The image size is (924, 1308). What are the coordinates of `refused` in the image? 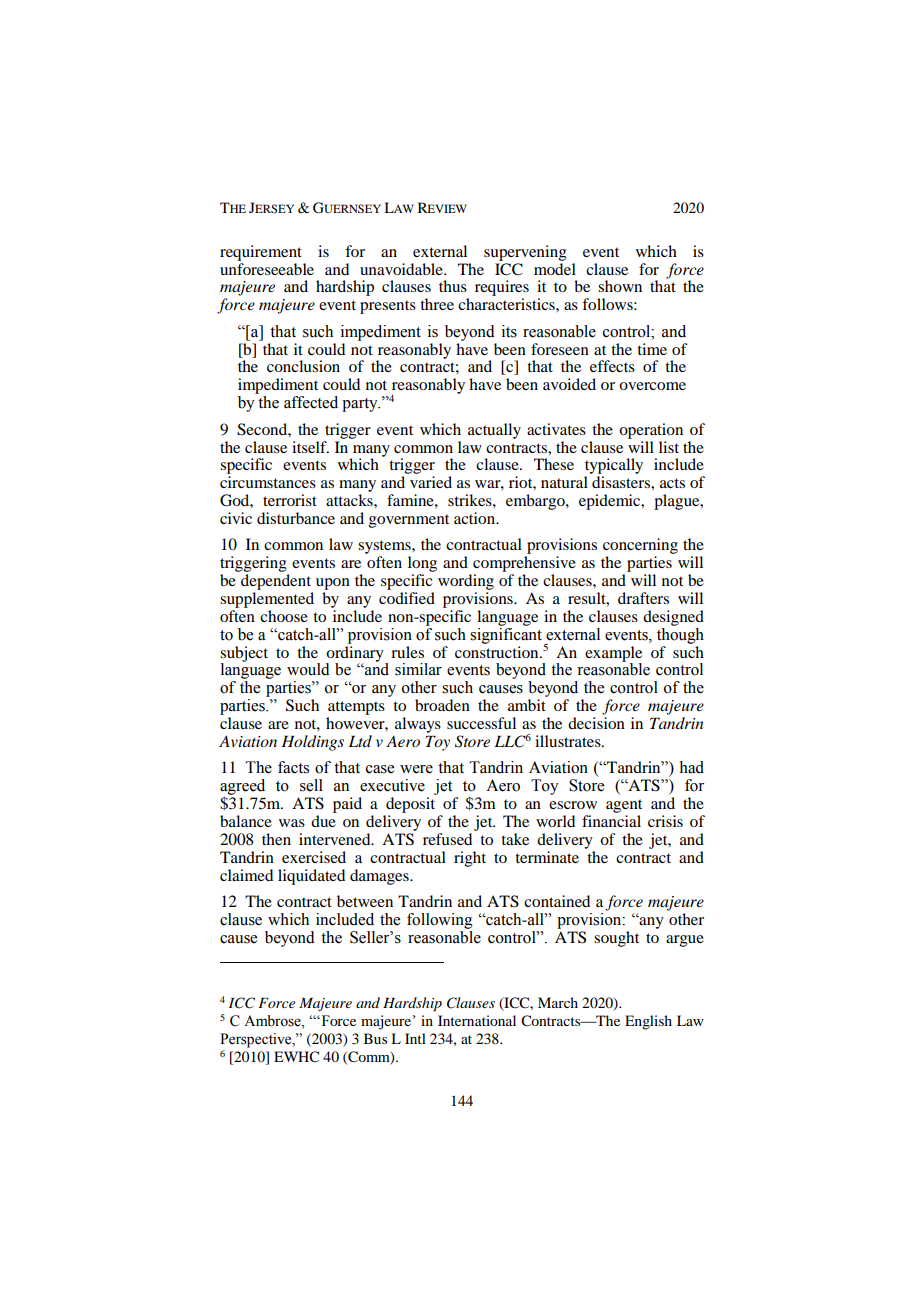 It's located at (447, 839).
